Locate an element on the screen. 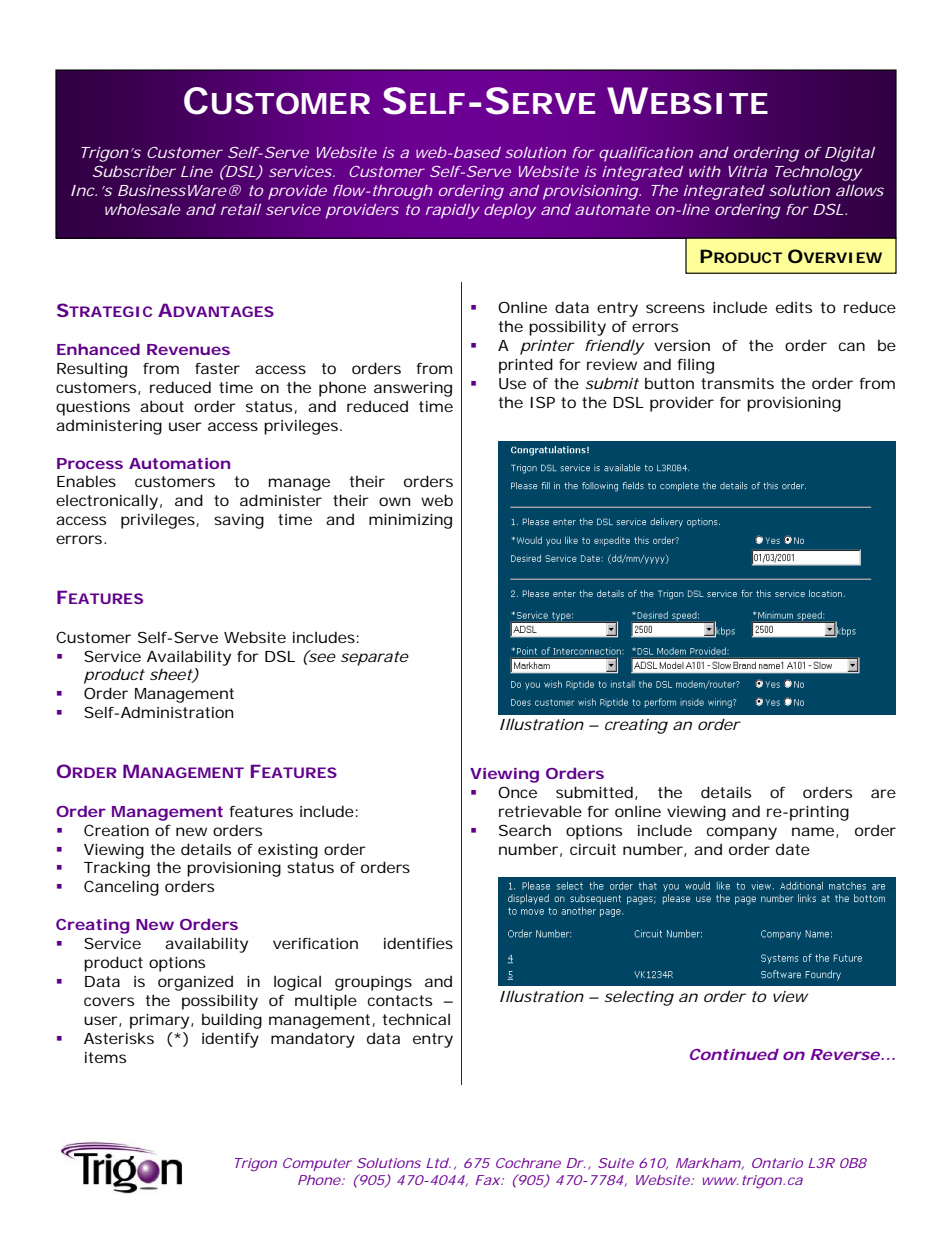  identifies is located at coordinates (418, 943).
